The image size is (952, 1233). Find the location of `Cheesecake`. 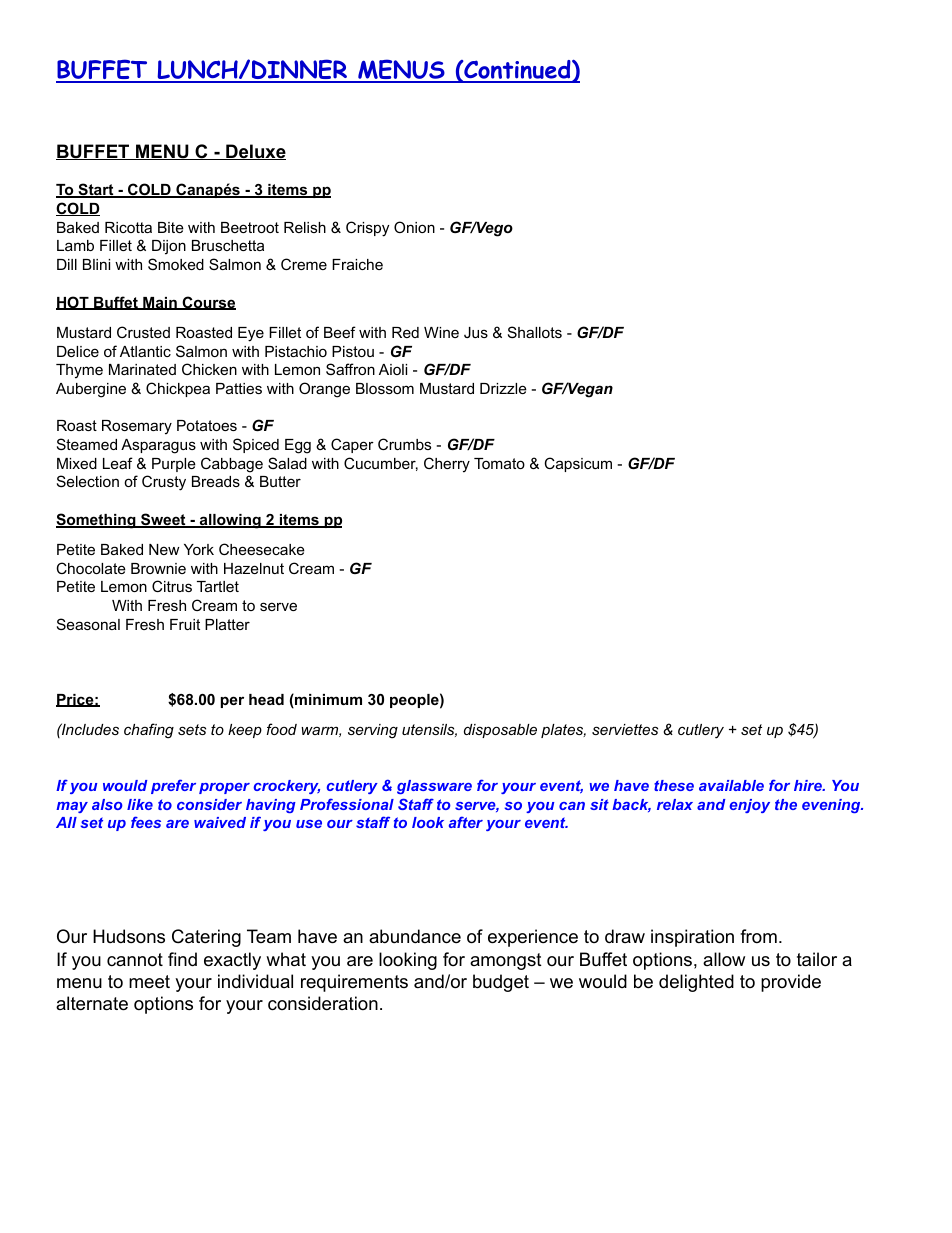

Cheesecake is located at coordinates (262, 549).
